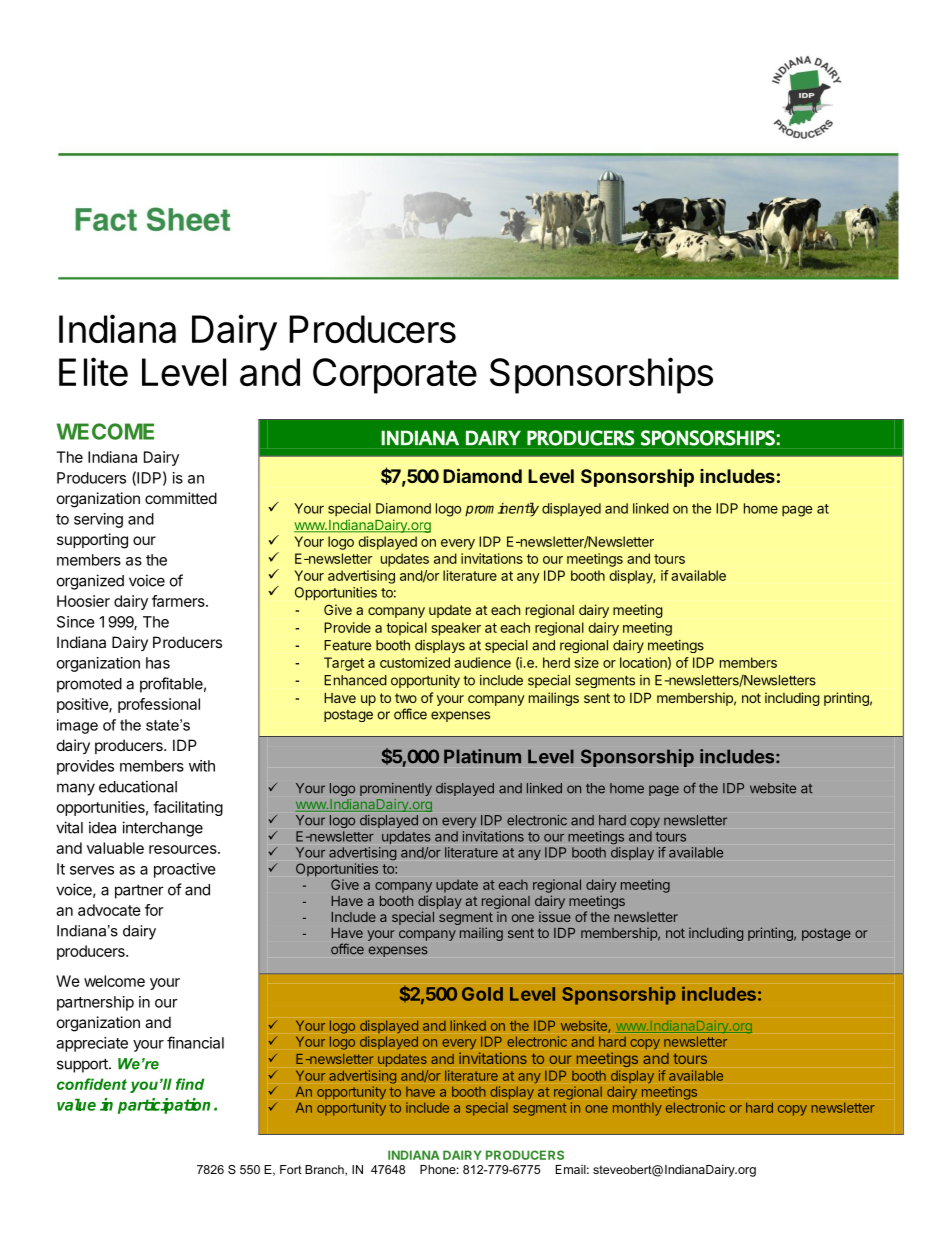 The image size is (952, 1233). Describe the element at coordinates (164, 1106) in the screenshot. I see `participation` at that location.
